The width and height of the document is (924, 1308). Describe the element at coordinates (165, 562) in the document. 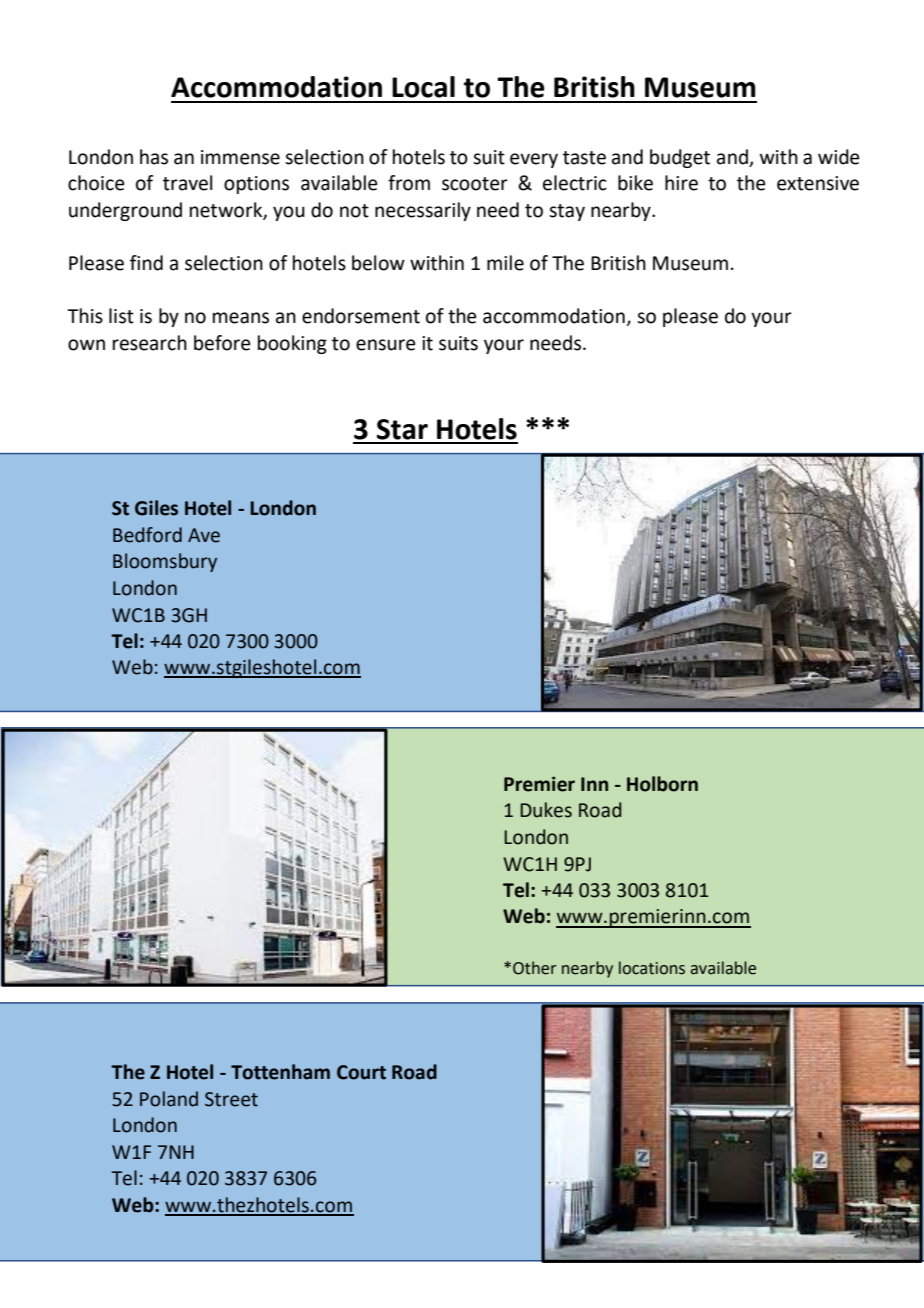

I see `Bloomsbury` at that location.
